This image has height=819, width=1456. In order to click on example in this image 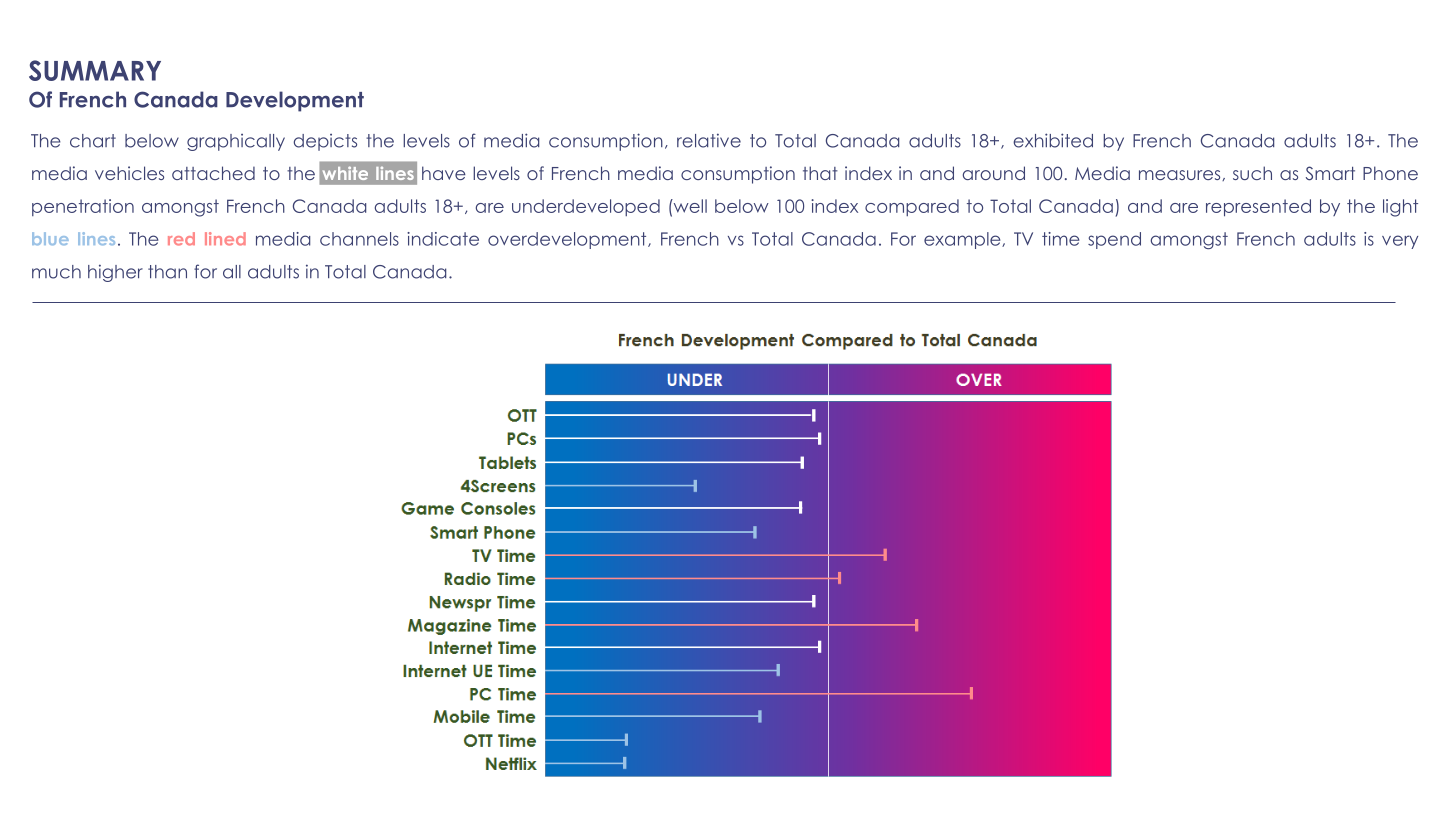, I will do `click(963, 240)`.
